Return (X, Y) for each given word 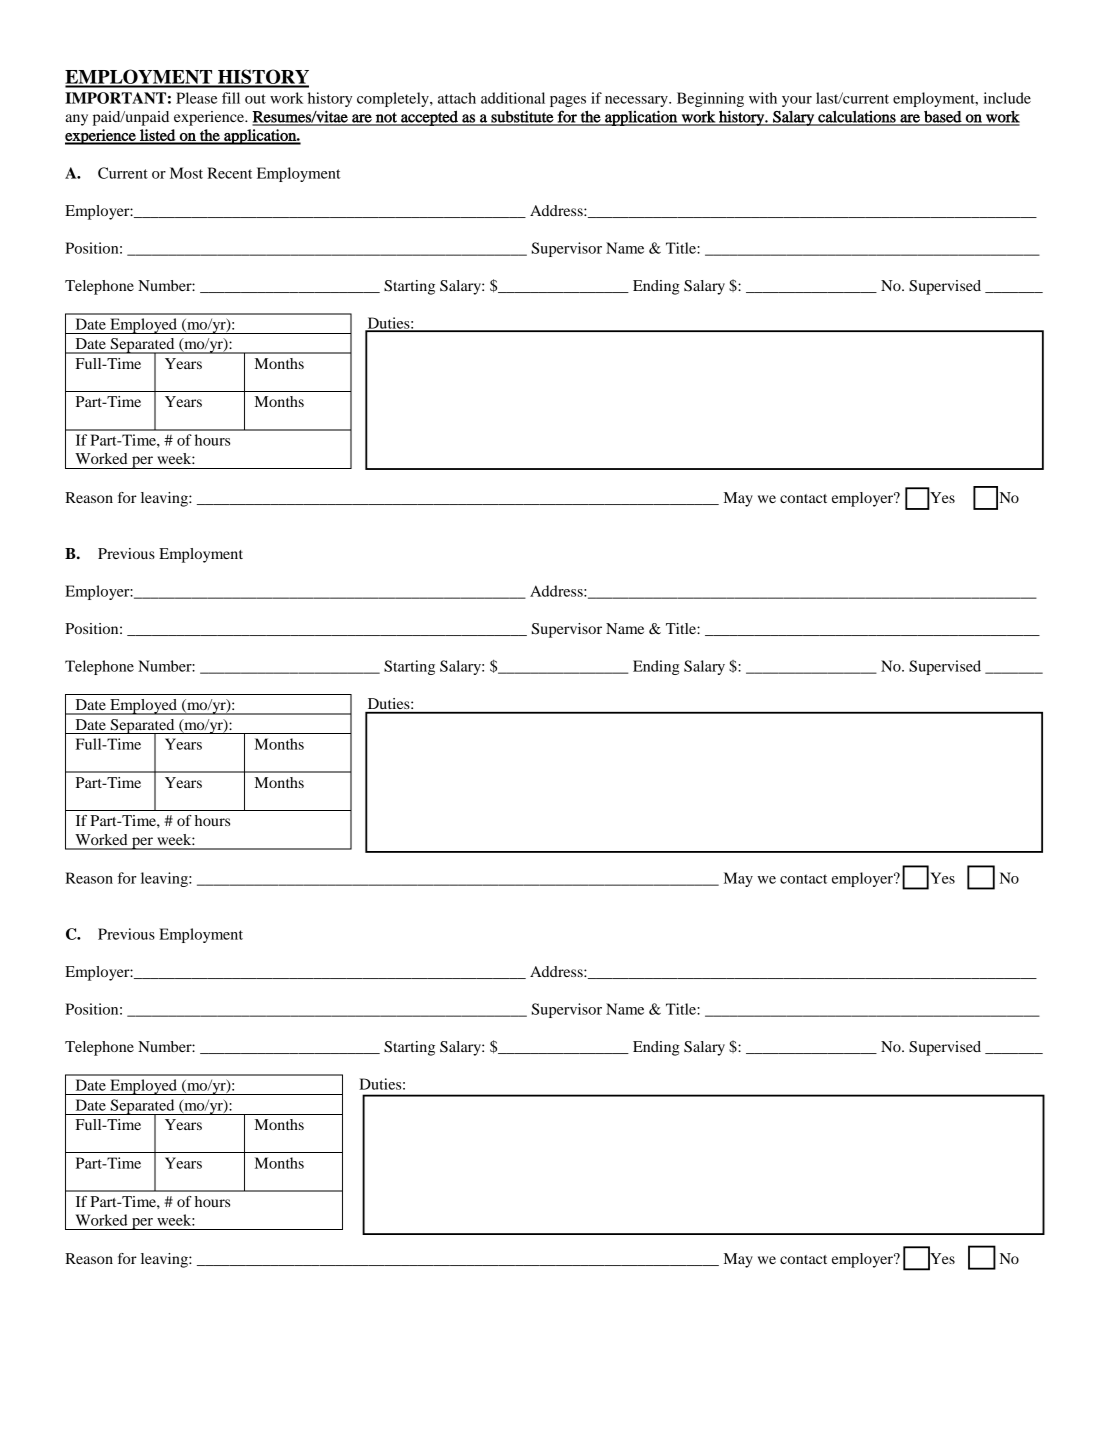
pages (568, 101)
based (943, 117)
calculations (857, 118)
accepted (429, 118)
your (797, 101)
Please (197, 98)
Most (186, 173)
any (76, 120)
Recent (229, 173)
